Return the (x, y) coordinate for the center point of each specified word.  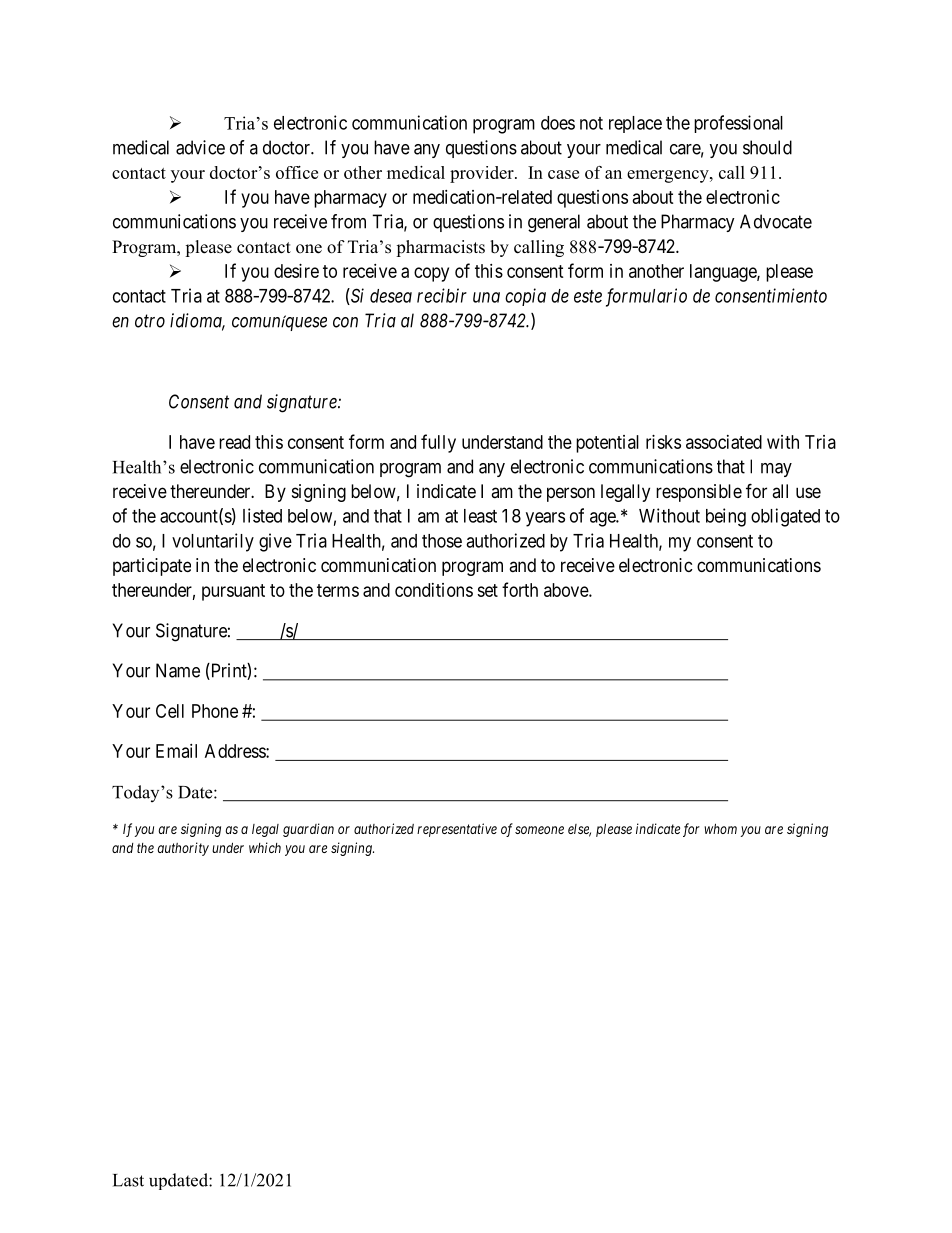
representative (457, 830)
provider (483, 174)
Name (178, 670)
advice (200, 147)
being (726, 517)
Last (128, 1180)
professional (738, 124)
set (487, 590)
